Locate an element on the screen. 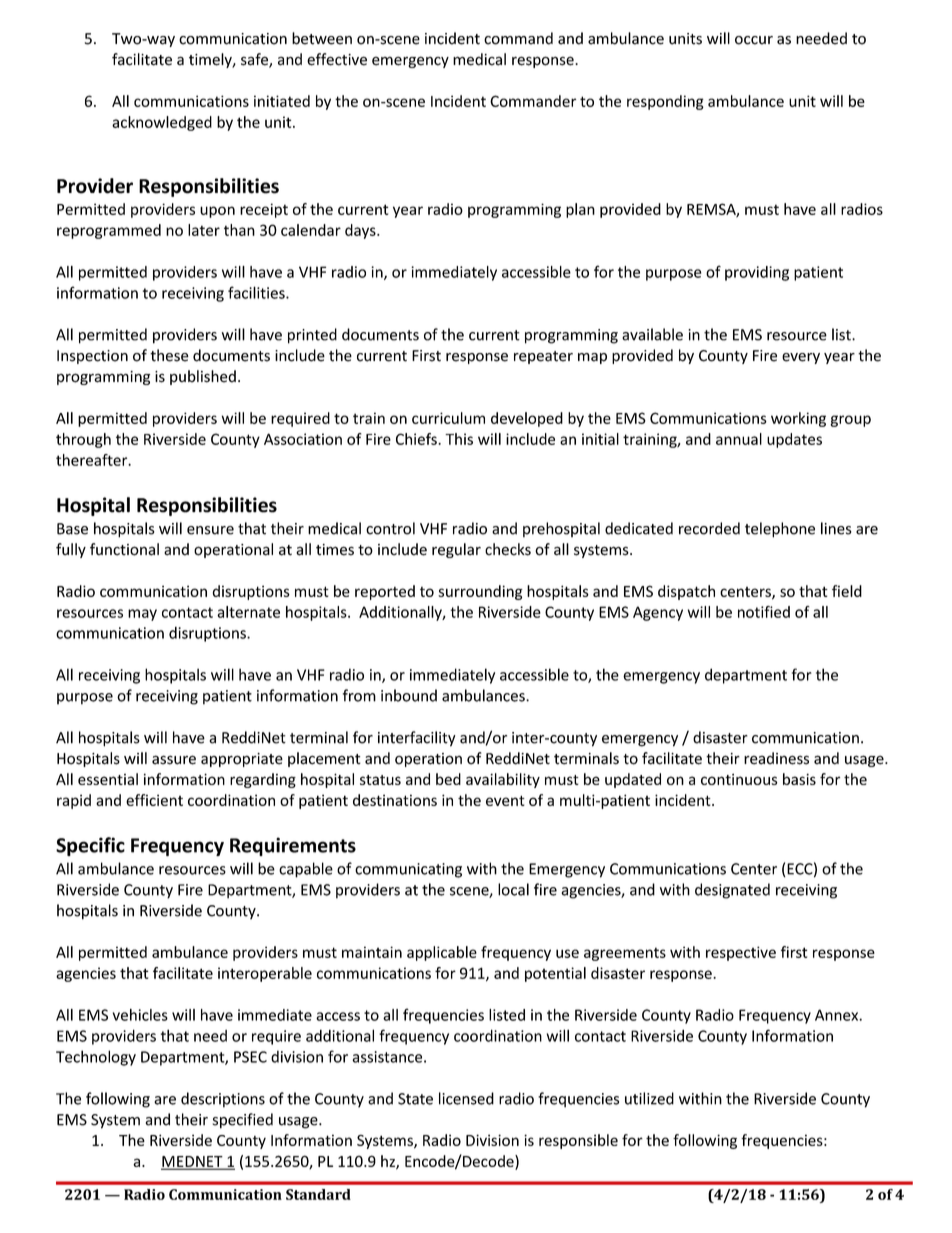  occur is located at coordinates (754, 40).
